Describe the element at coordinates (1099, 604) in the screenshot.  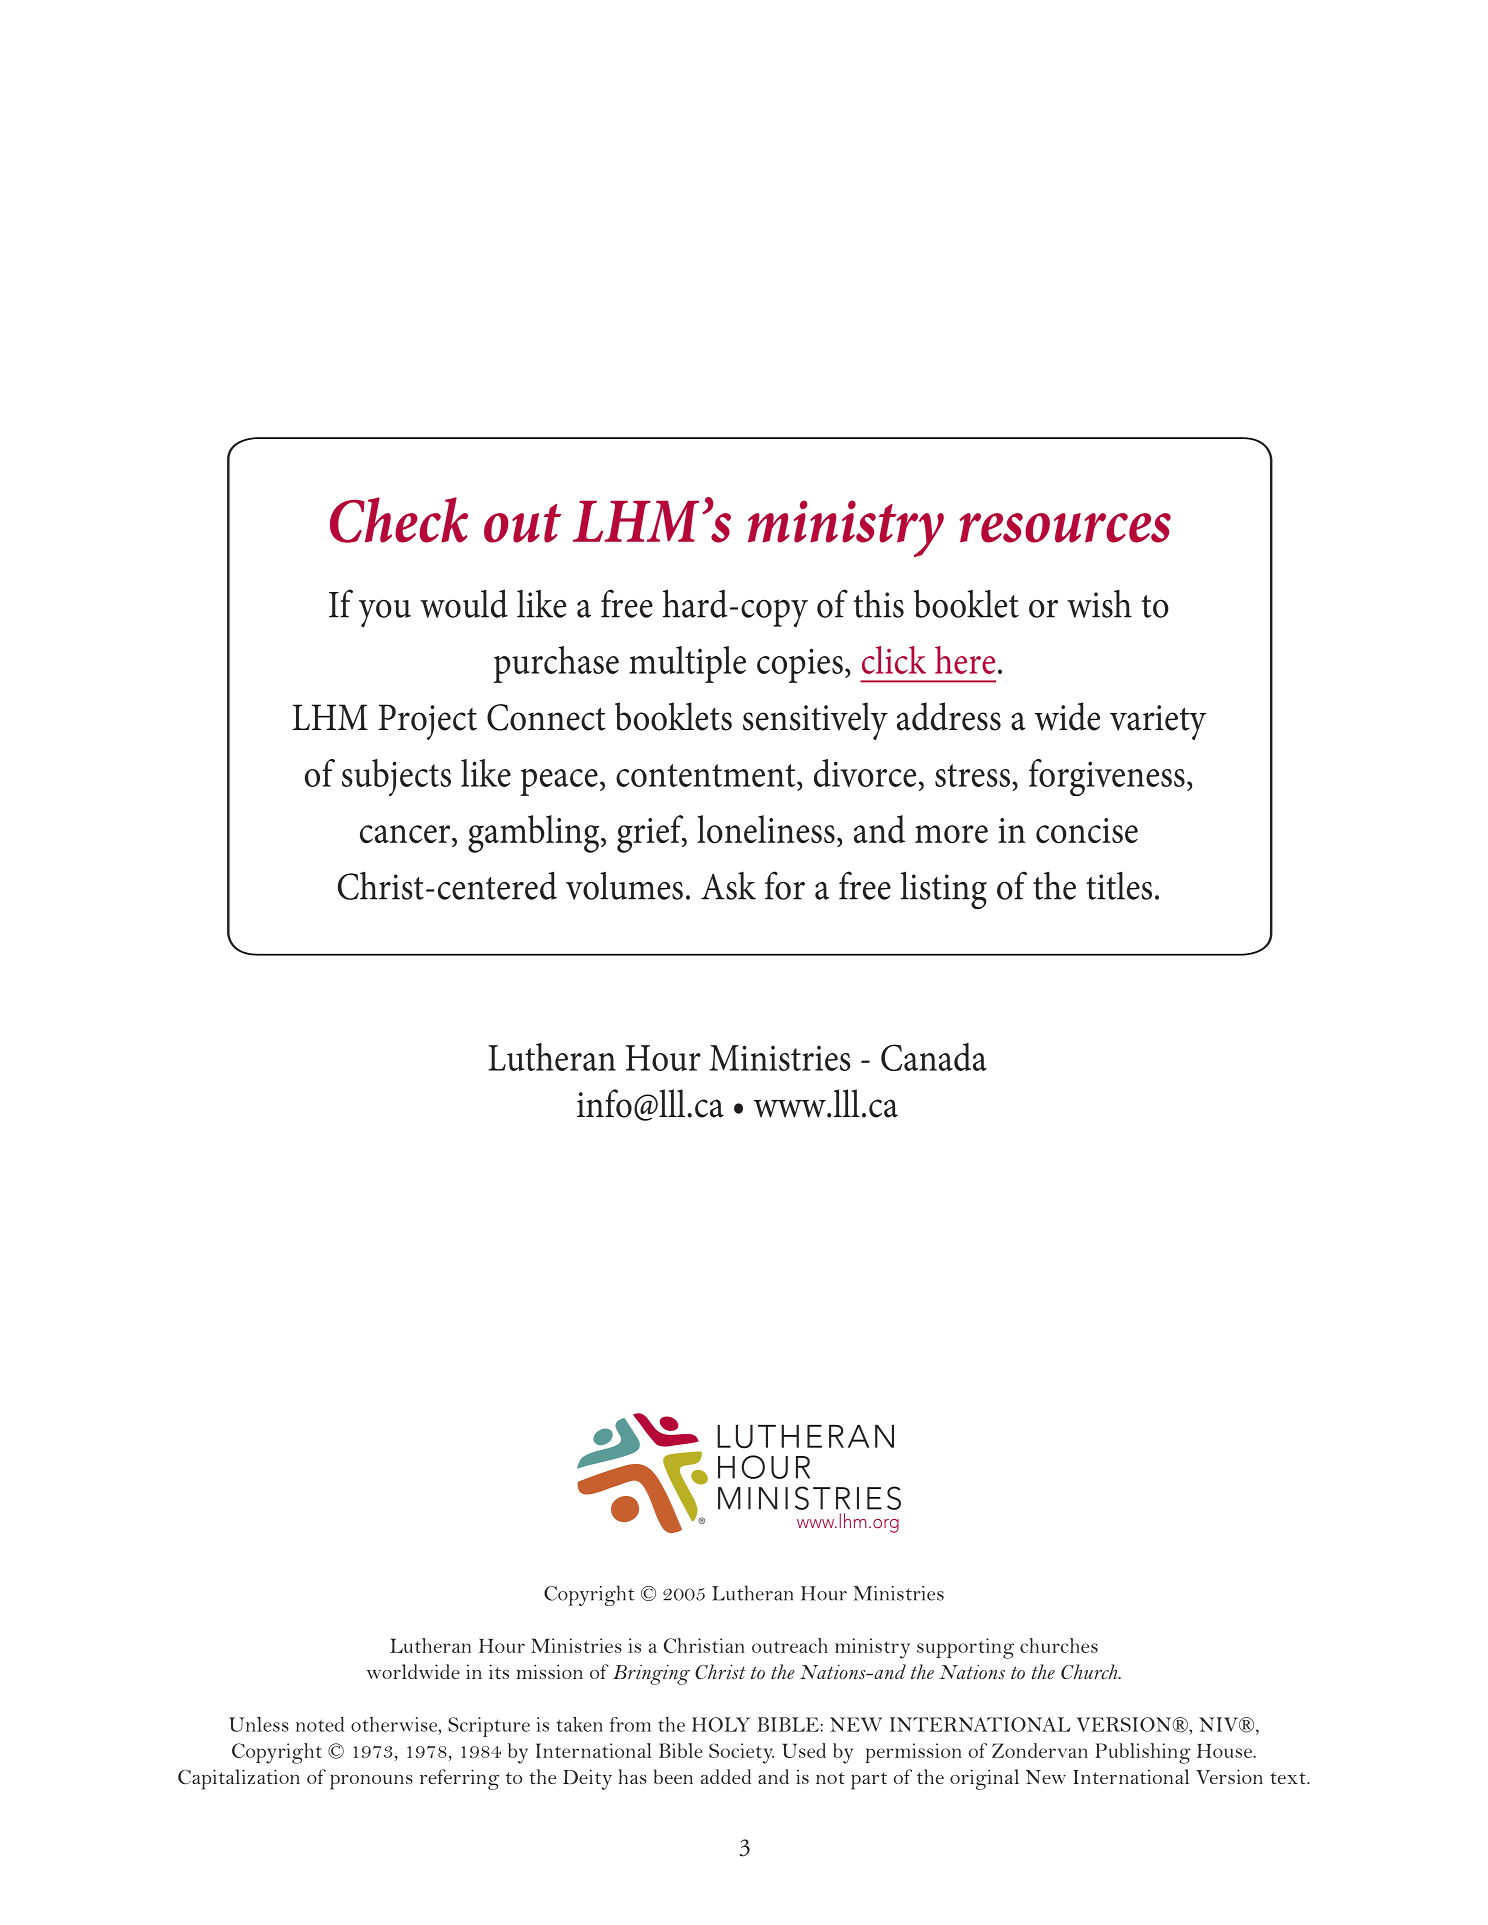
I see `wish` at that location.
